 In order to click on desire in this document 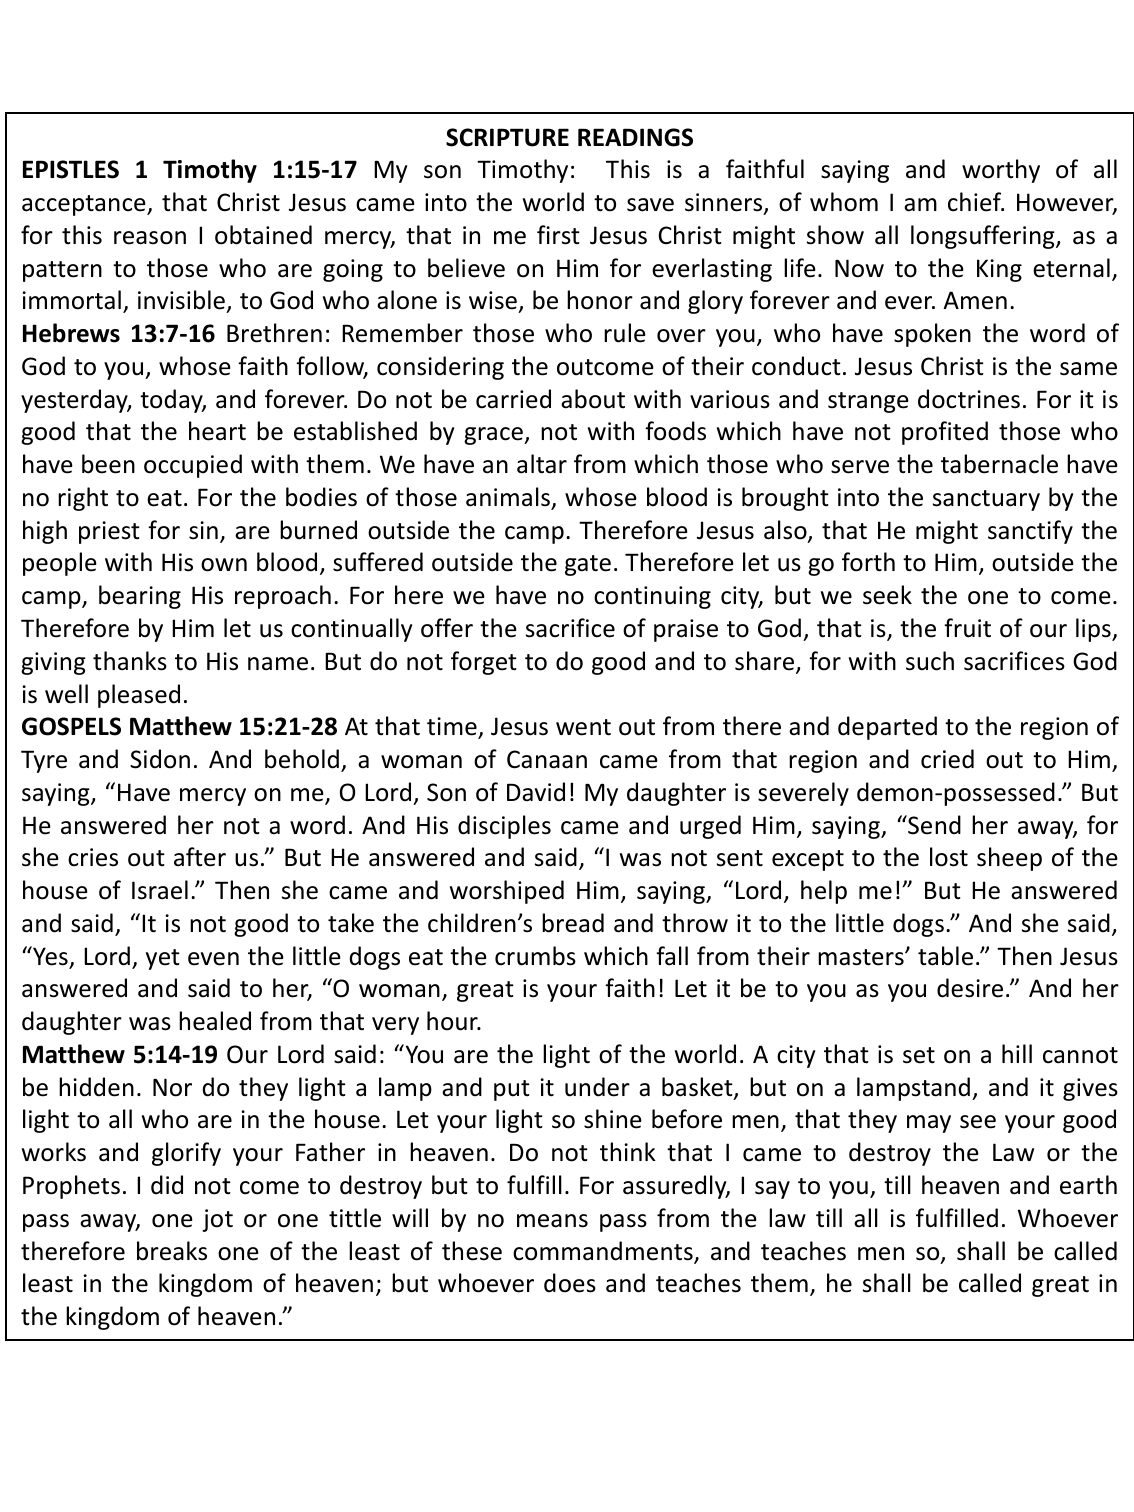, I will do `click(970, 988)`.
